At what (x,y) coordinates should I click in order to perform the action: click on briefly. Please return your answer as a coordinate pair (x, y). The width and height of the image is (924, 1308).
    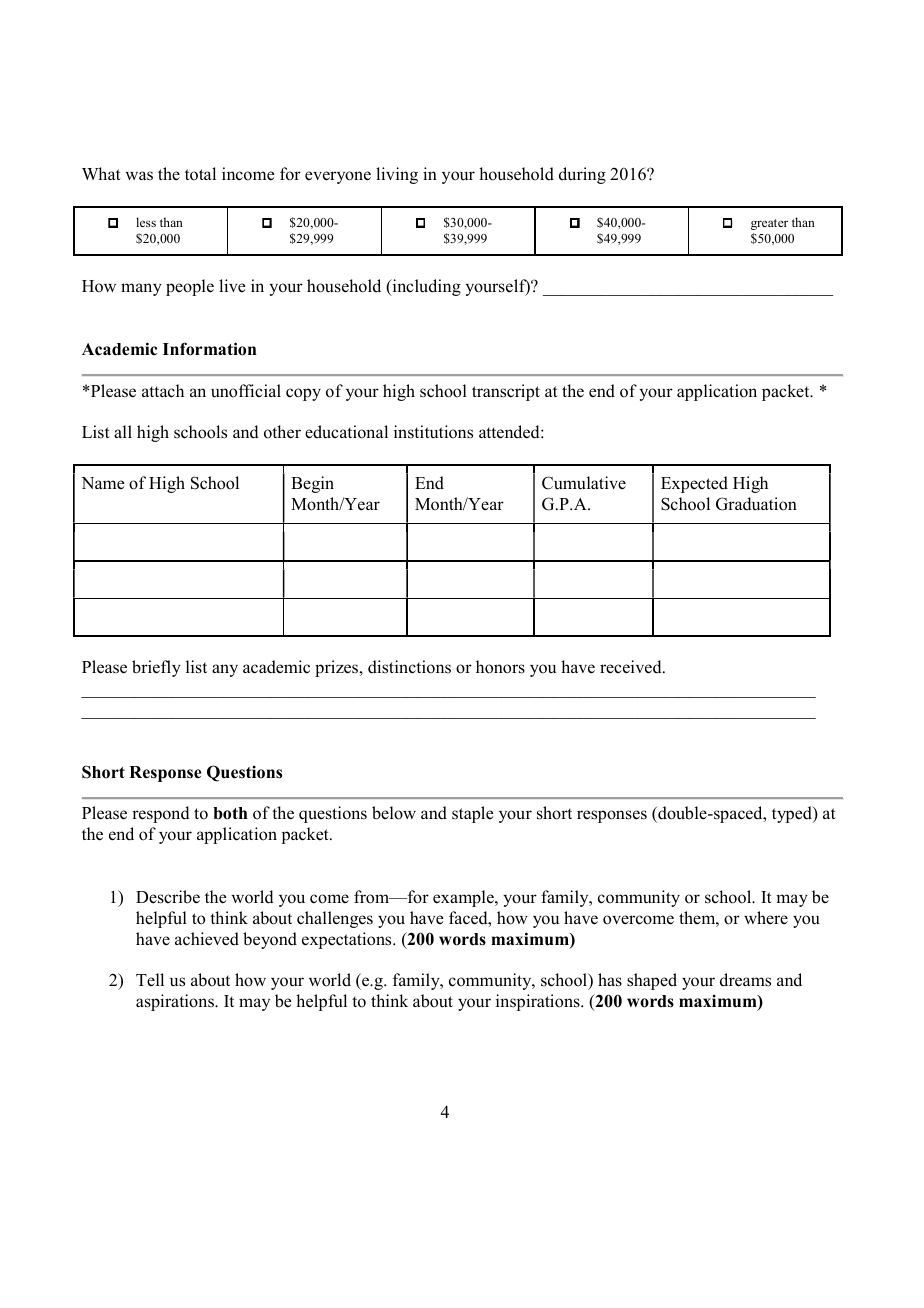
    Looking at the image, I should click on (156, 668).
